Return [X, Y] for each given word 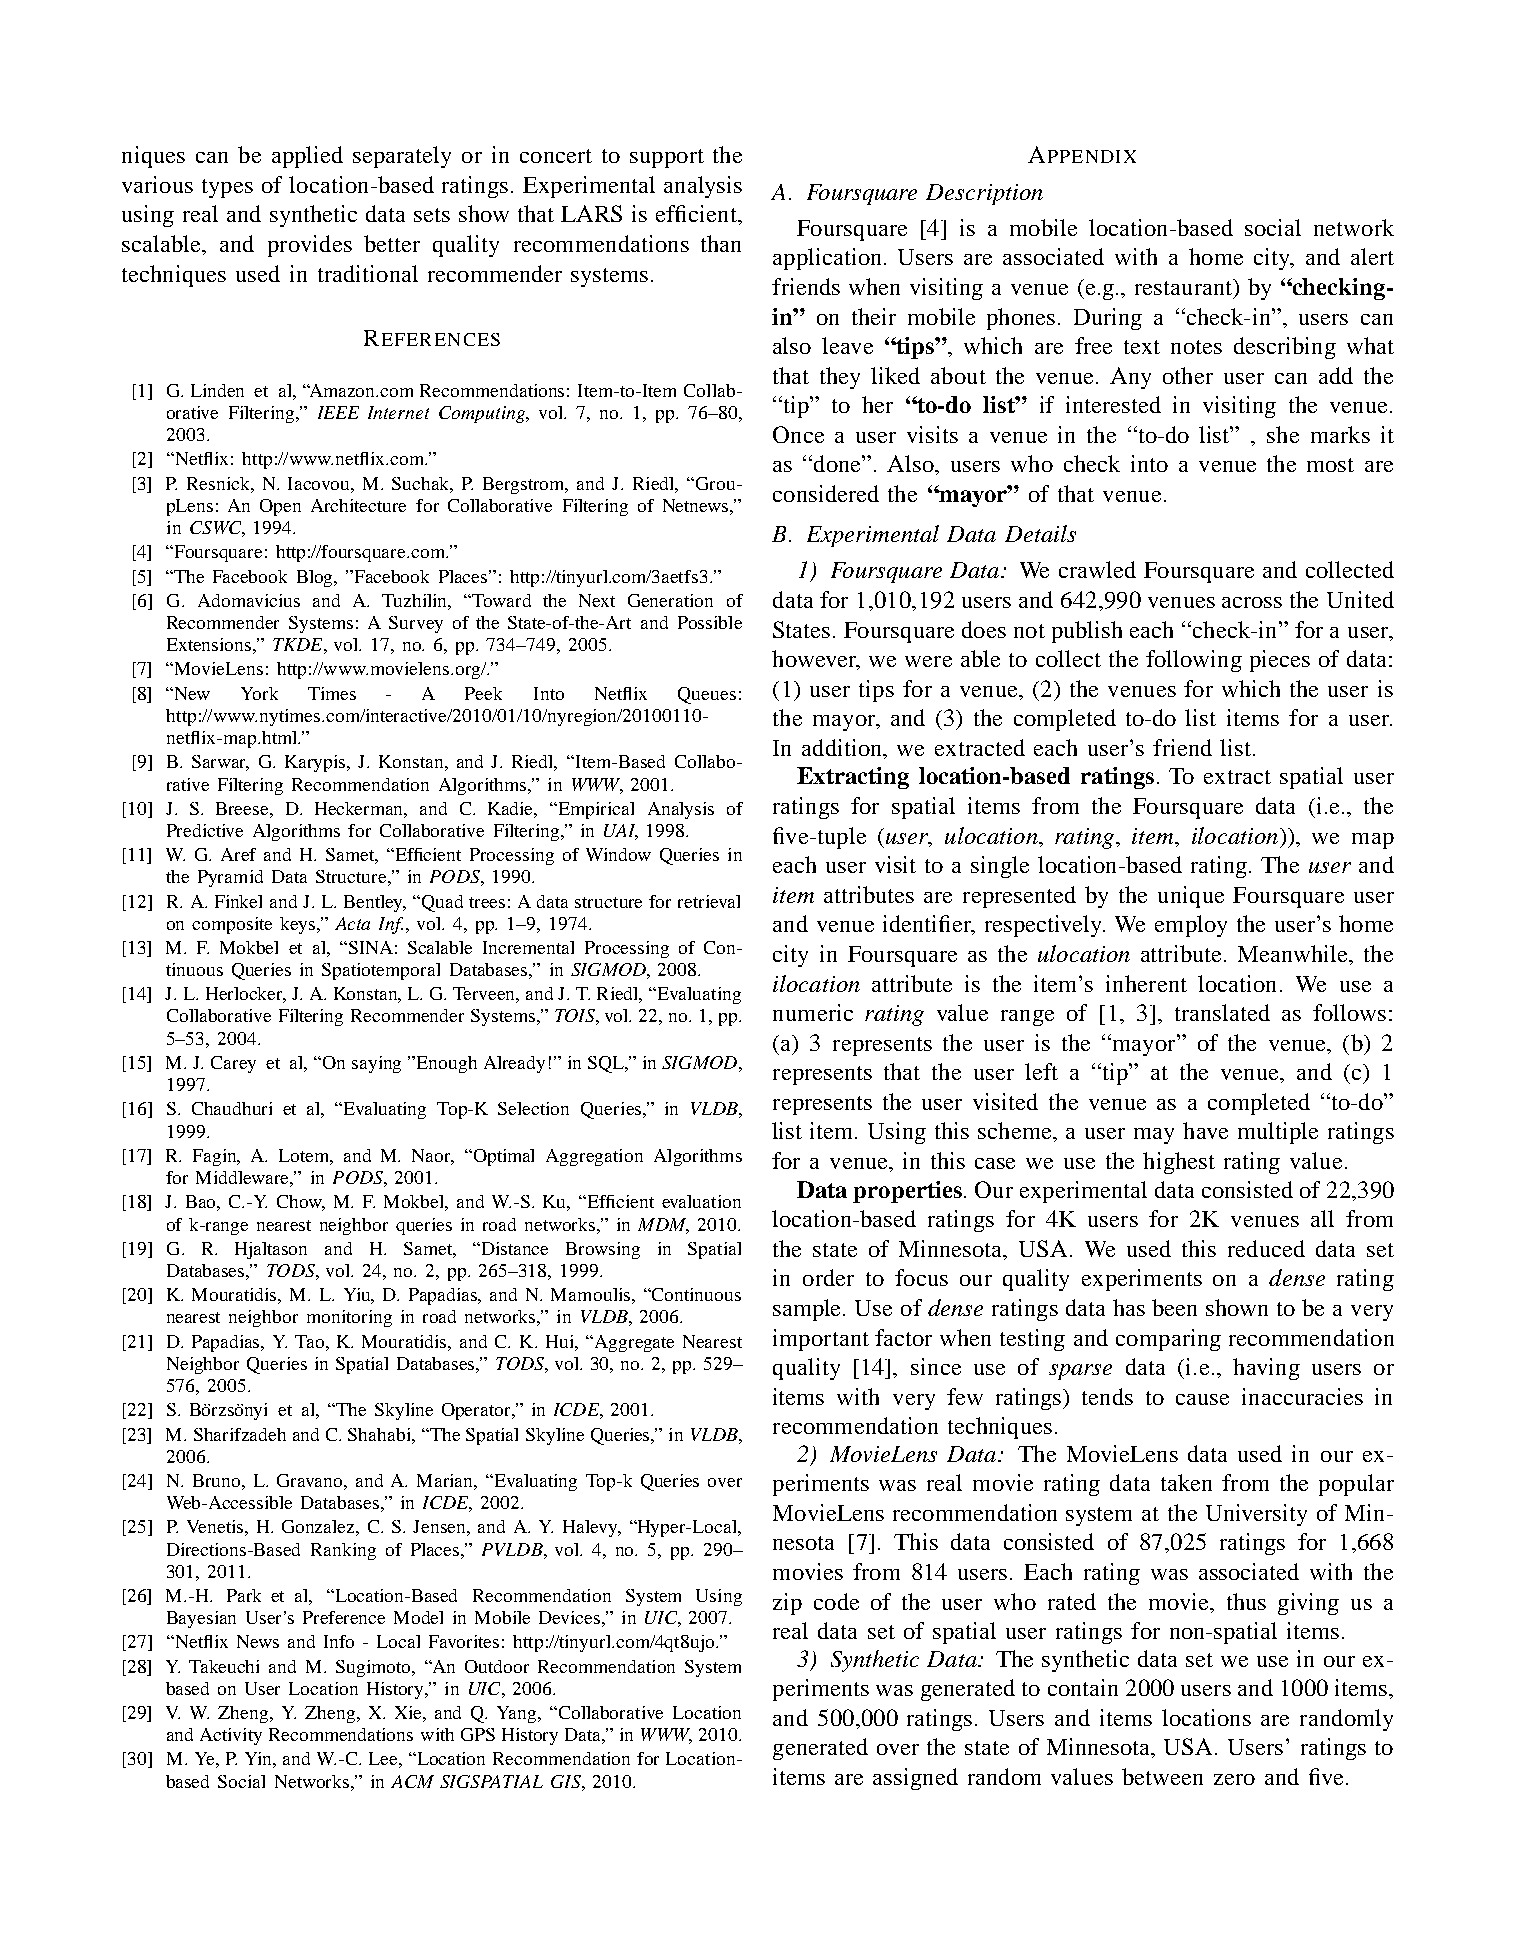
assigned [915, 1779]
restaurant [1185, 288]
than [721, 243]
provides [310, 246]
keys [299, 925]
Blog [316, 578]
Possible [710, 622]
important [821, 1340]
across [1252, 602]
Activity [231, 1736]
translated [1222, 1012]
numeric [813, 1012]
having [1266, 1369]
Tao [311, 1341]
